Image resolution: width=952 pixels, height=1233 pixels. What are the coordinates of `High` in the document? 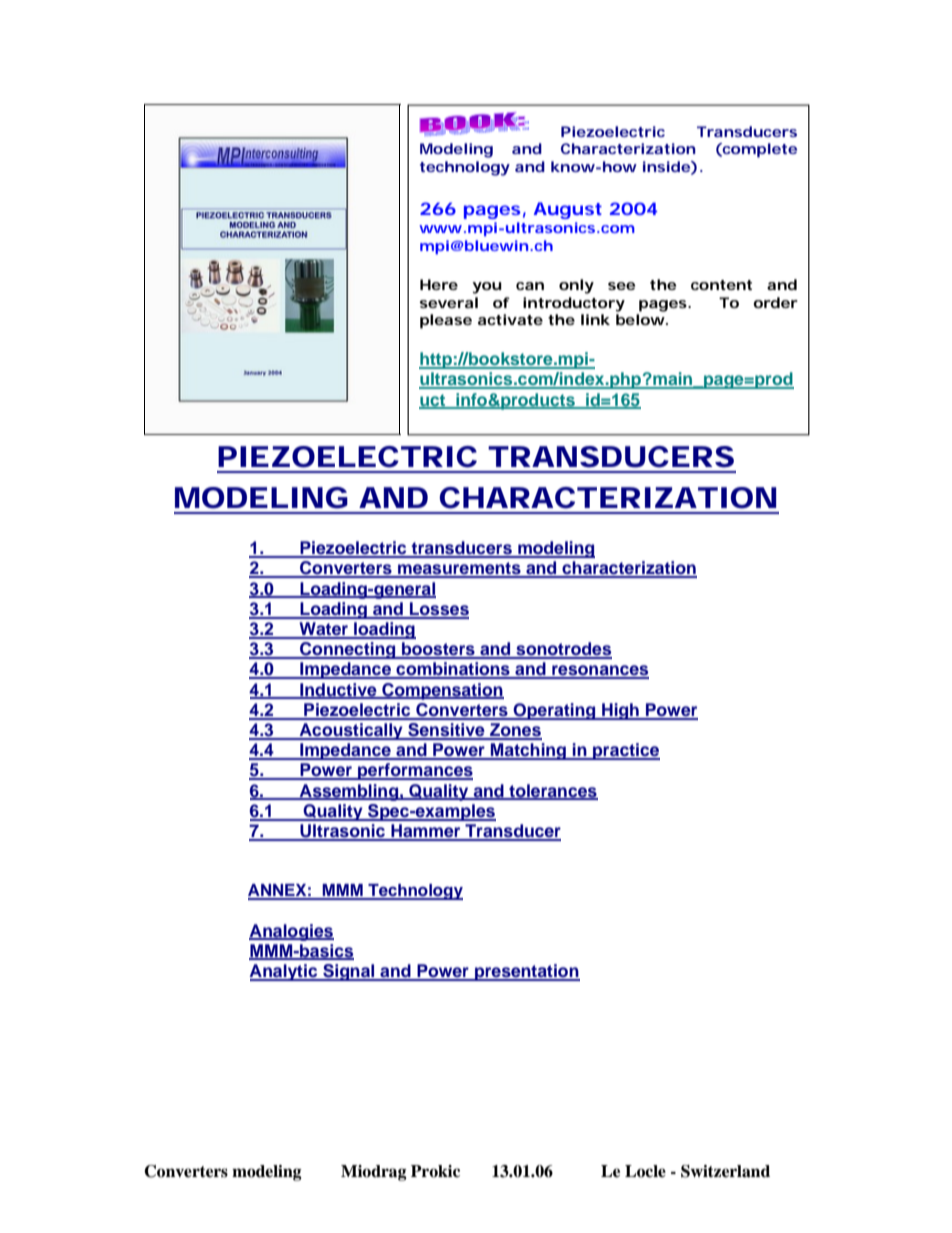 It's located at (620, 711).
